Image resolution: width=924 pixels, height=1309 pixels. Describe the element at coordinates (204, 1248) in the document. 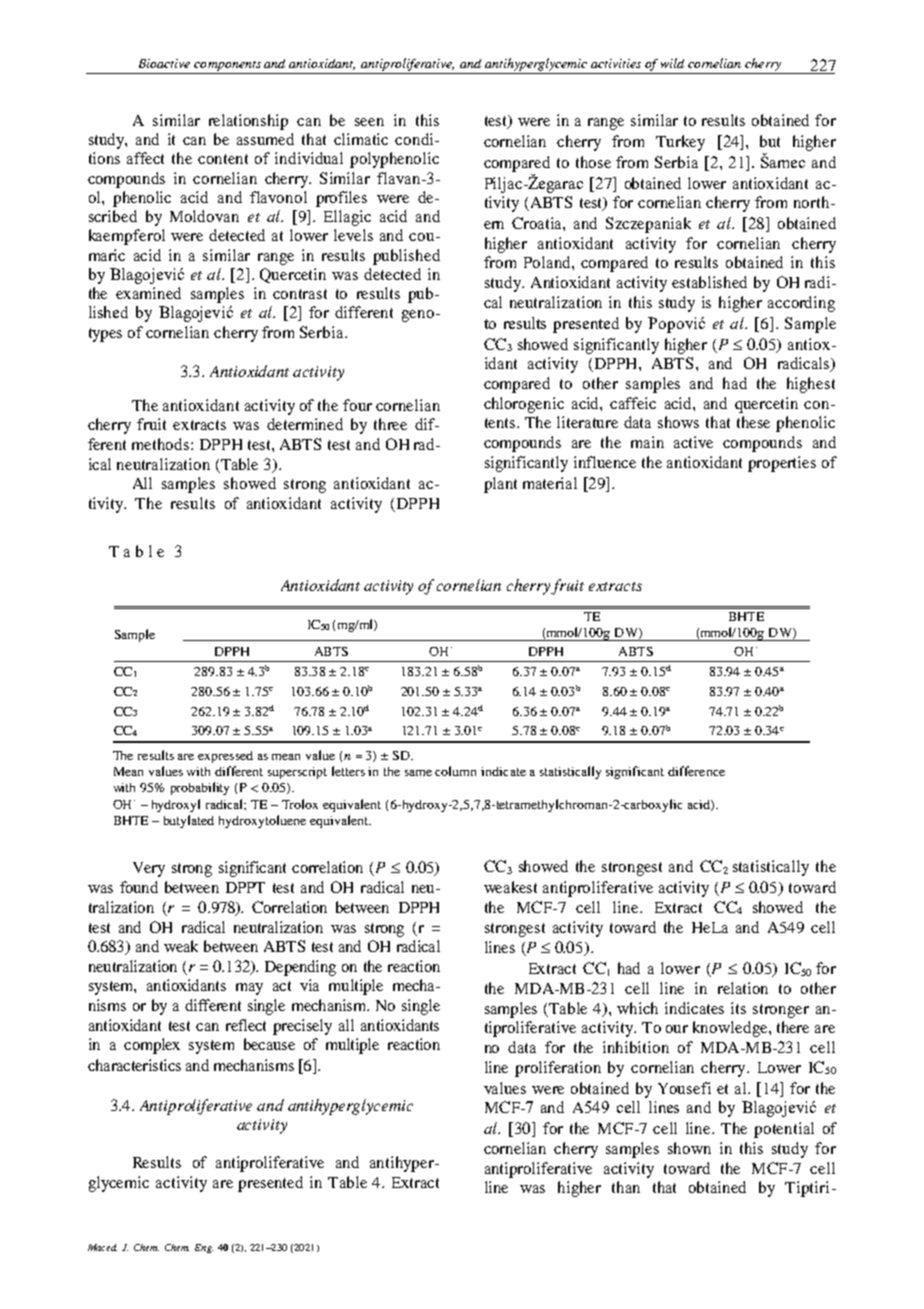

I see `Eng` at that location.
